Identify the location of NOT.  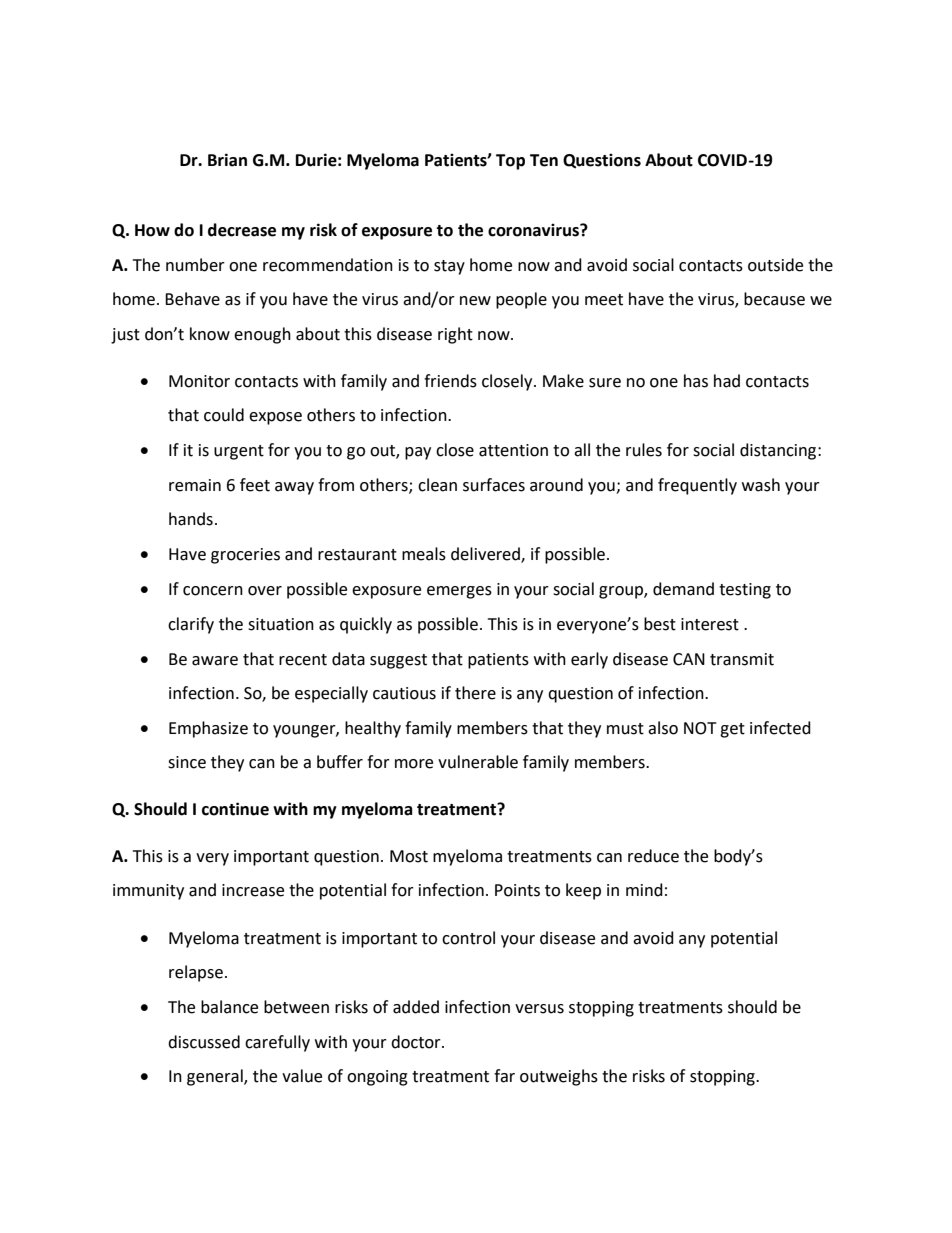
(700, 728).
